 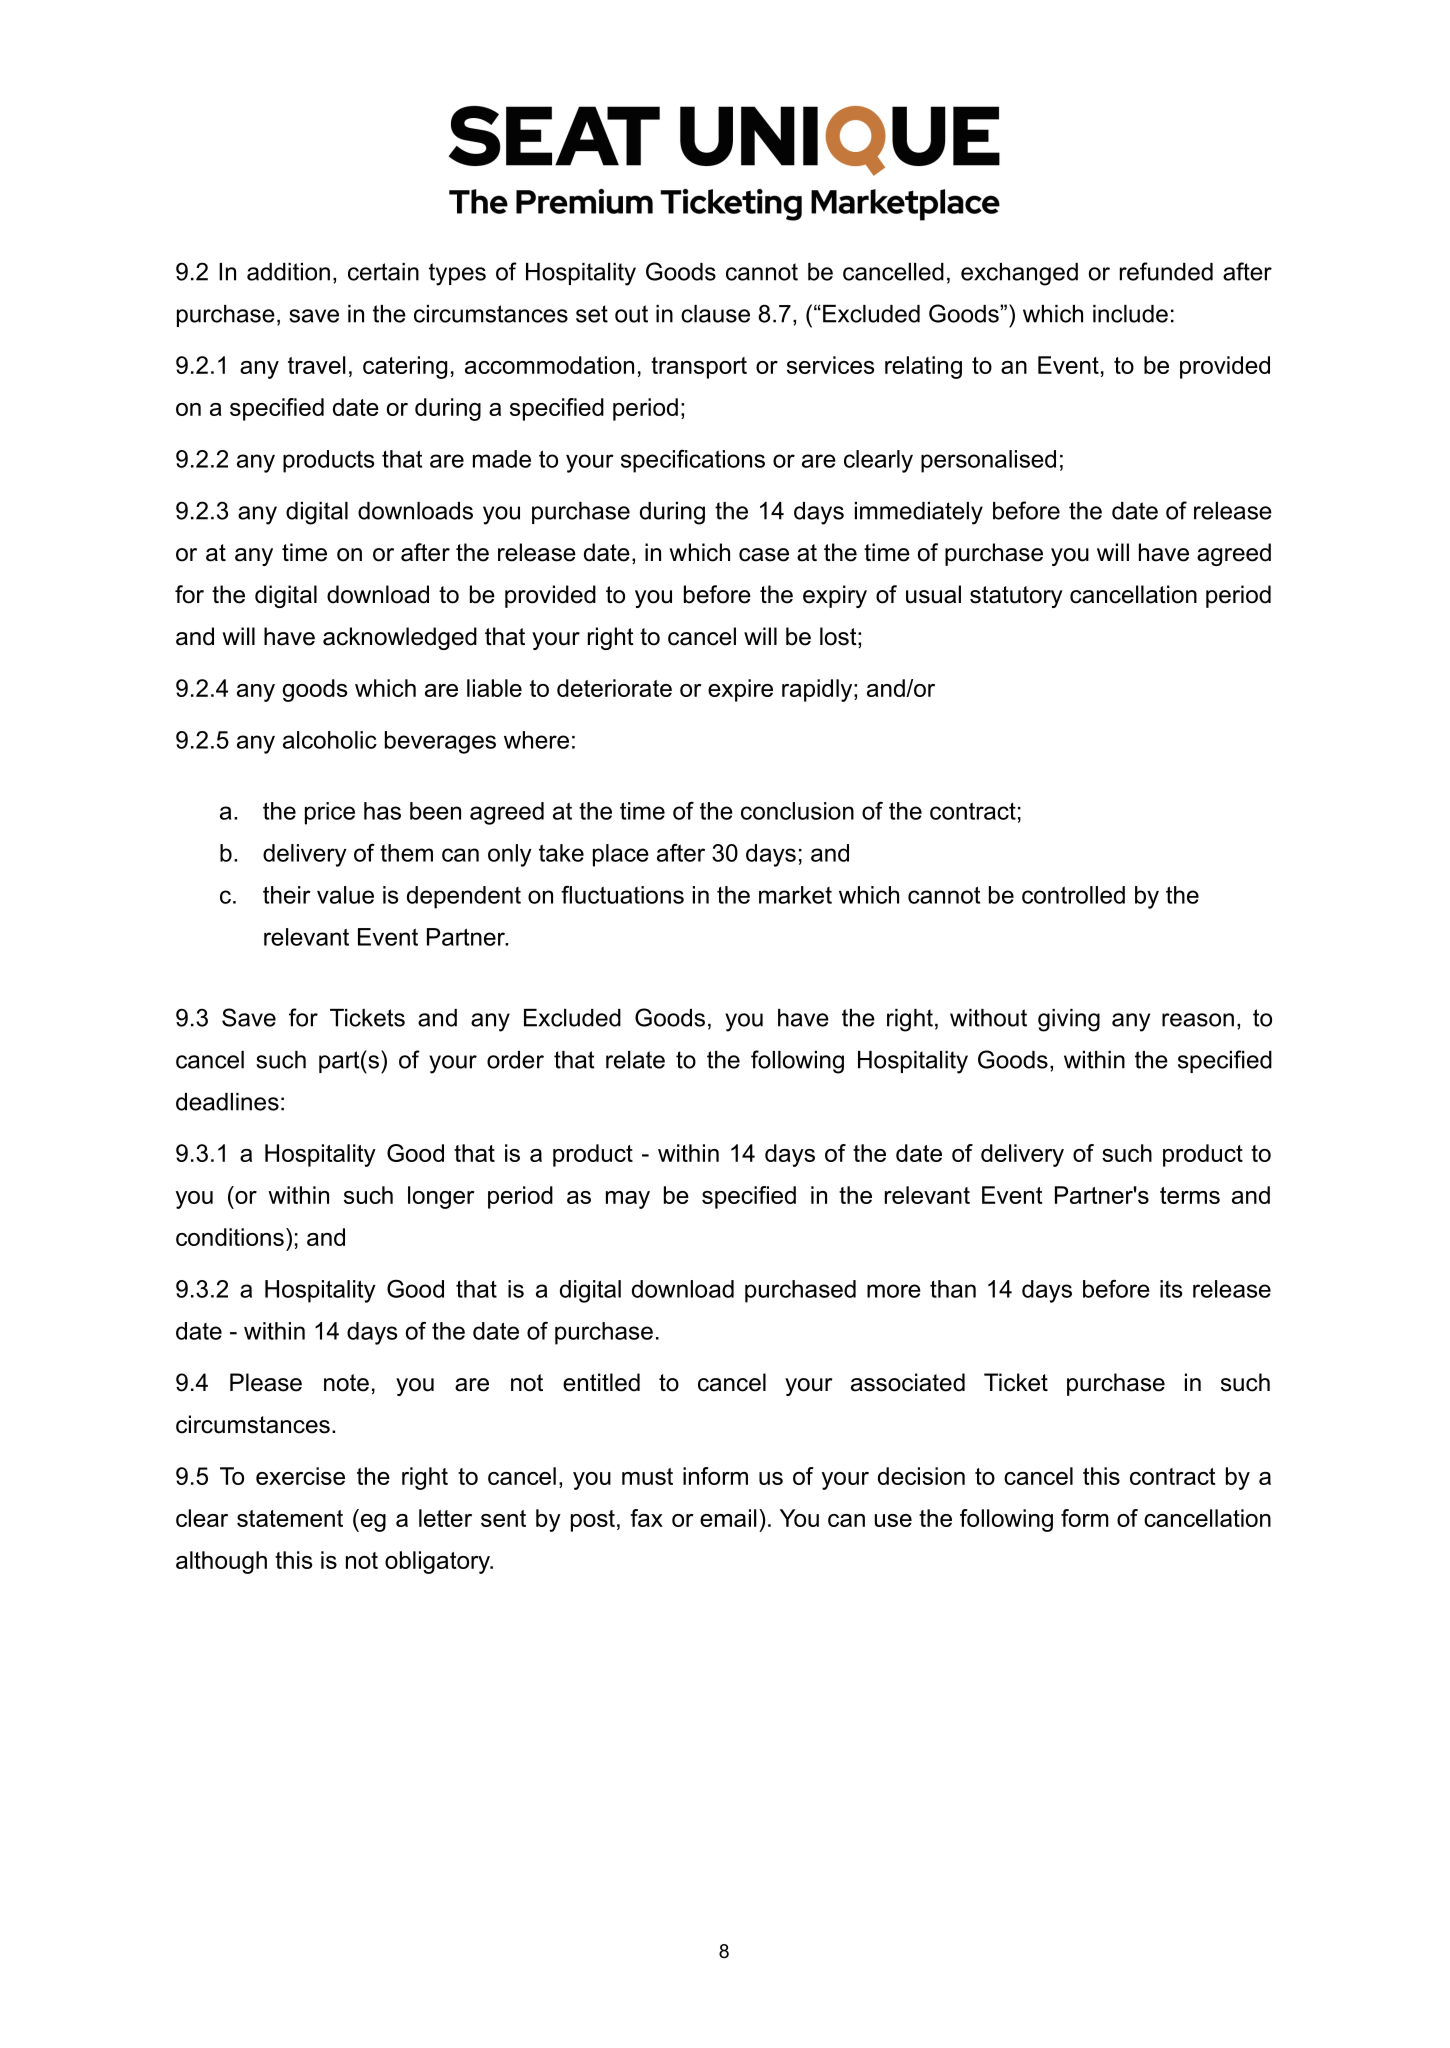 What do you see at coordinates (715, 314) in the screenshot?
I see `clause` at bounding box center [715, 314].
